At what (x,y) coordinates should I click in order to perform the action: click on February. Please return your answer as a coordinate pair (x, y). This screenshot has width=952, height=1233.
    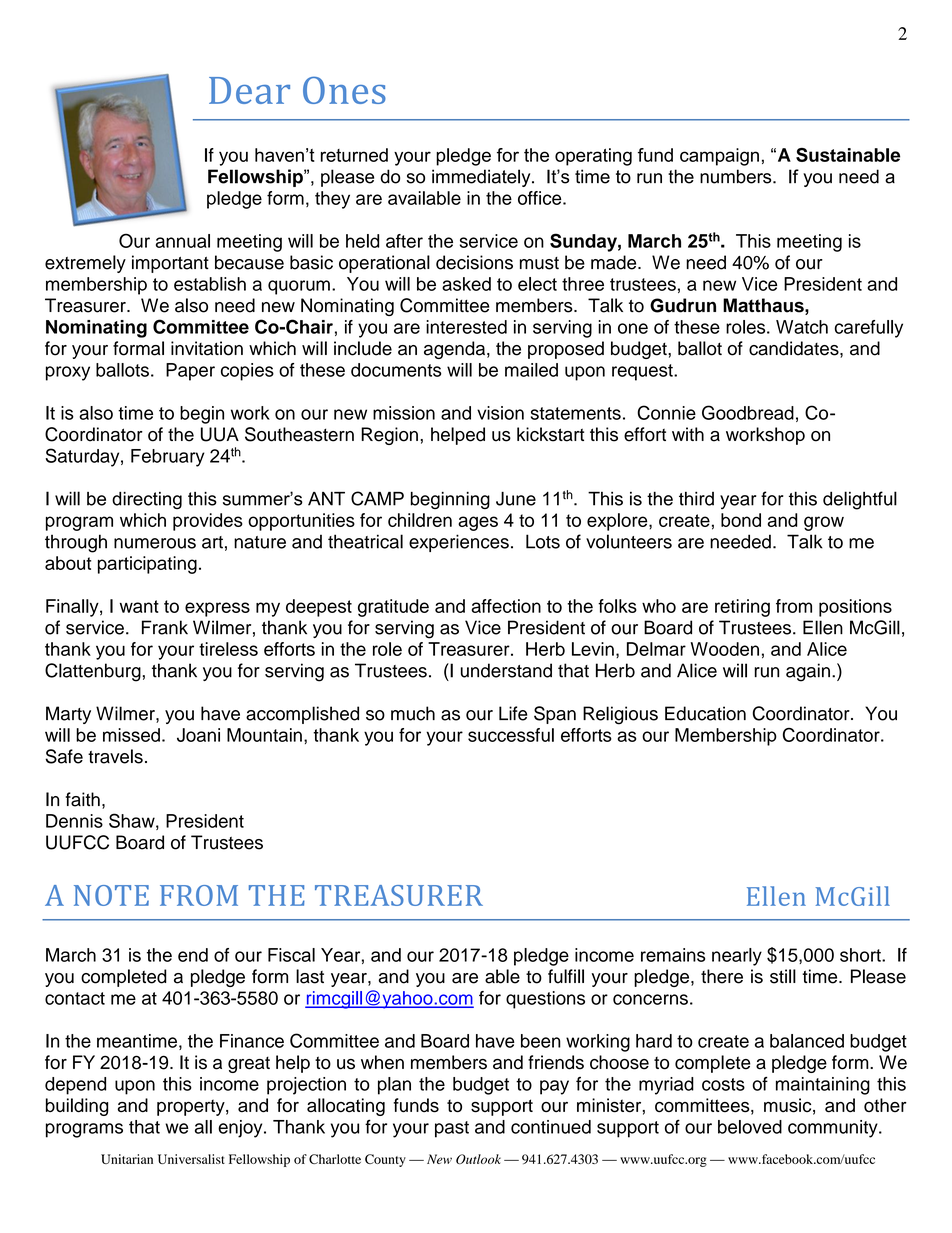
    Looking at the image, I should click on (168, 458).
